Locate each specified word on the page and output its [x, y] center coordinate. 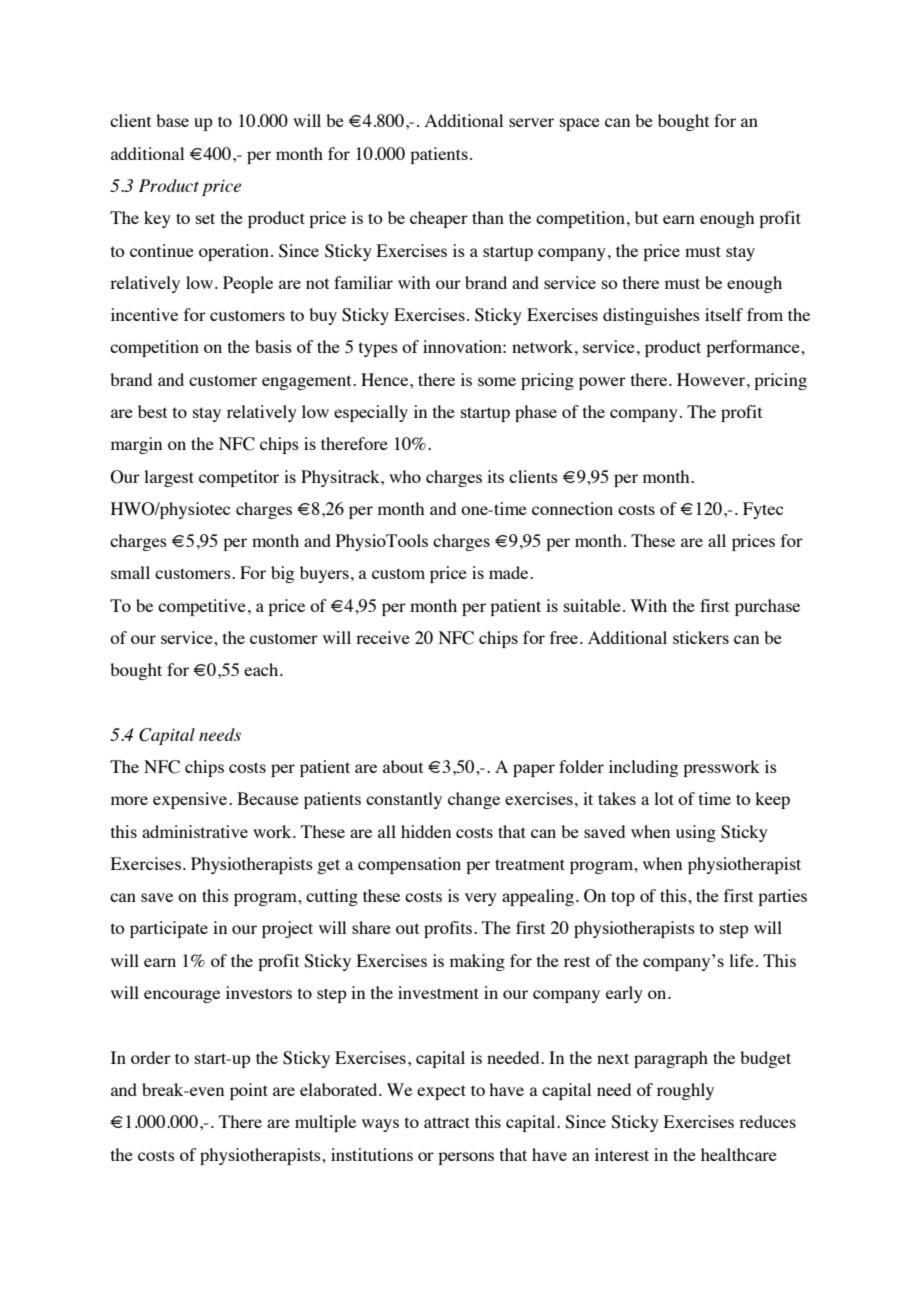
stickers [701, 637]
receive [383, 637]
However [712, 379]
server [531, 122]
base [172, 120]
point [249, 1091]
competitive [202, 607]
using [696, 833]
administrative [195, 831]
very [481, 899]
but [646, 217]
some [497, 381]
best [152, 411]
